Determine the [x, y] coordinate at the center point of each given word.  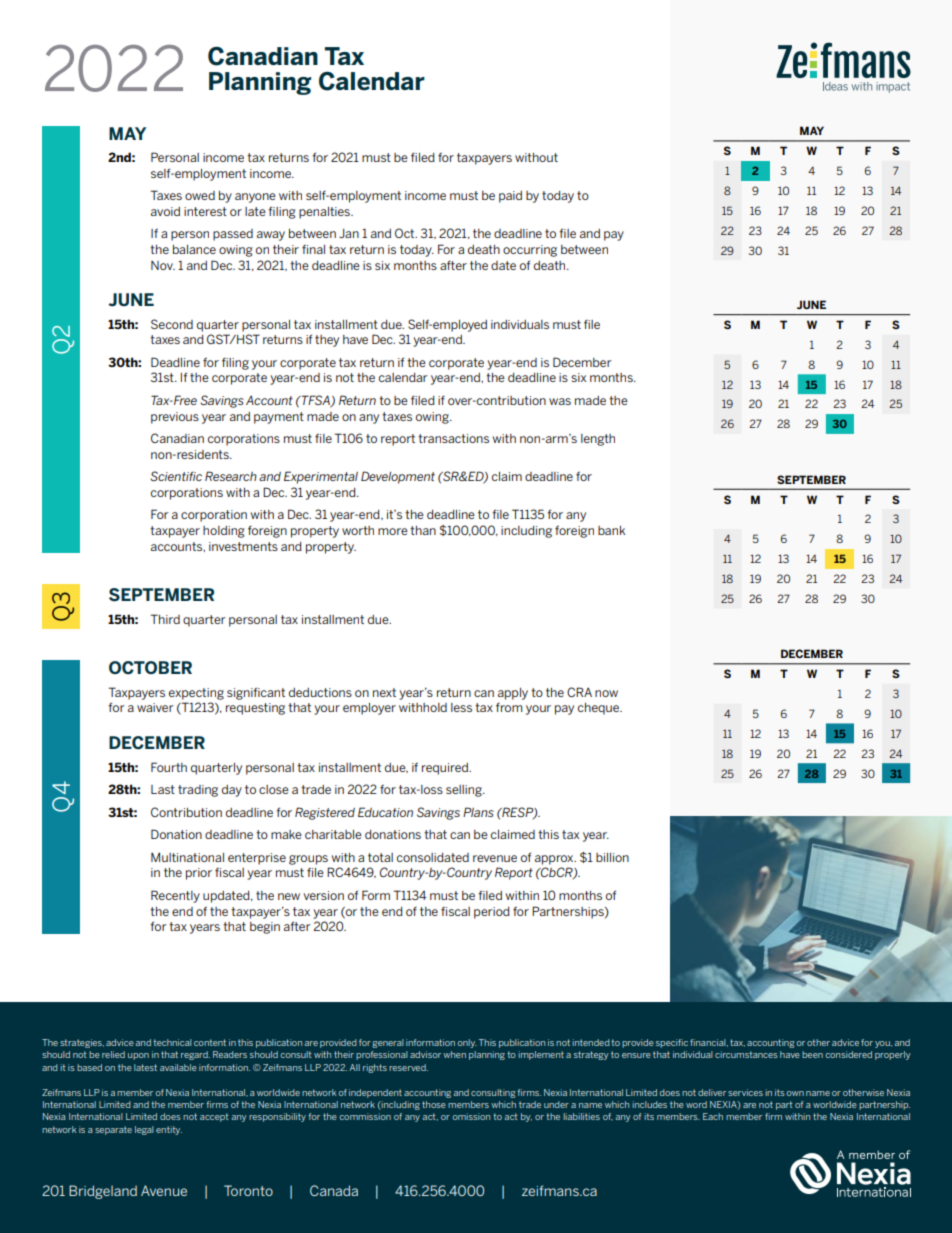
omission [471, 1116]
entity [169, 1130]
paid [510, 197]
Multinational [187, 857]
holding [224, 532]
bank [611, 530]
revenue [495, 858]
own [795, 1093]
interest [205, 211]
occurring [530, 251]
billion [612, 857]
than [423, 530]
